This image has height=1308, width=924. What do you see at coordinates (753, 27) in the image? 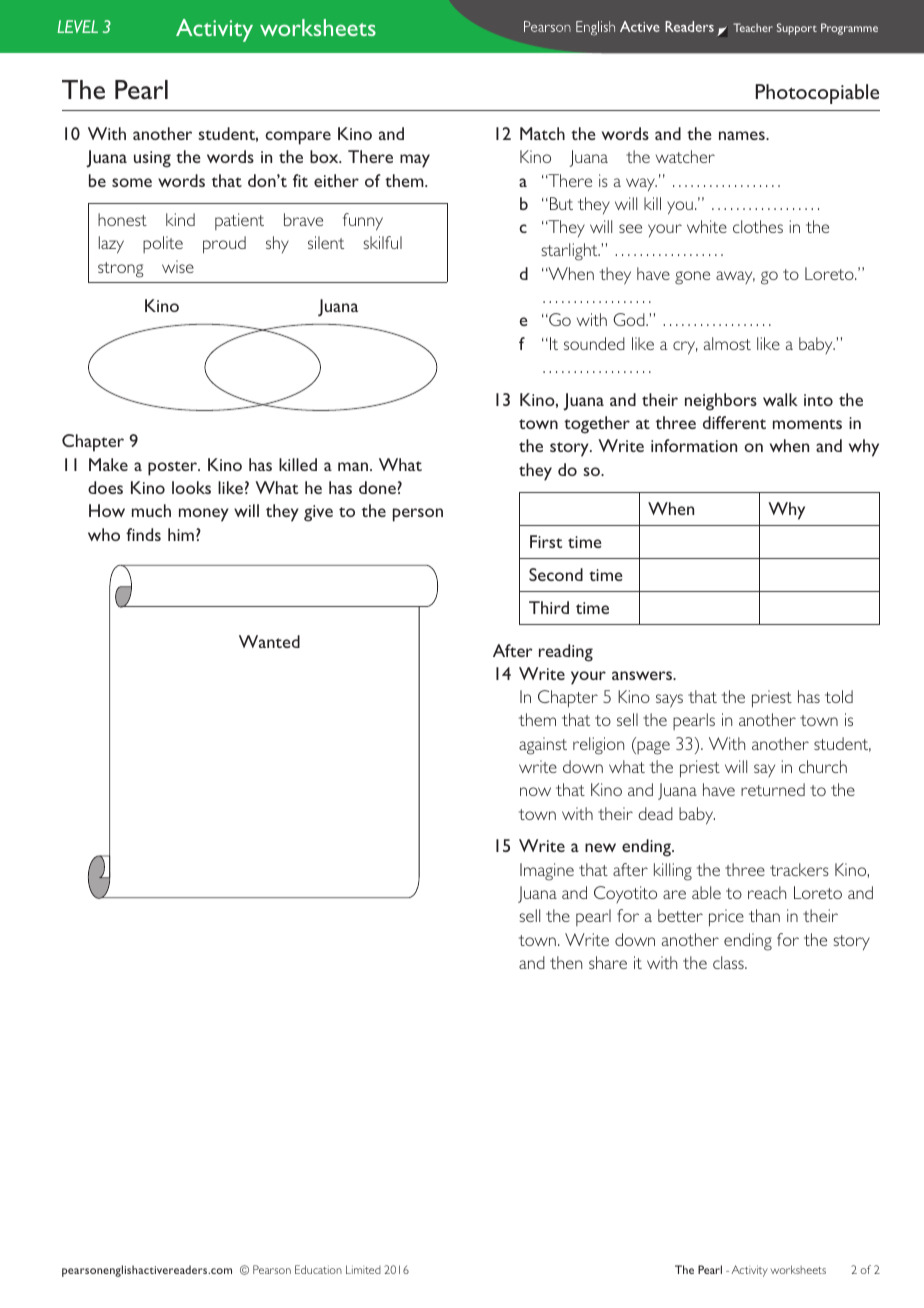
I see `Teacher` at bounding box center [753, 27].
